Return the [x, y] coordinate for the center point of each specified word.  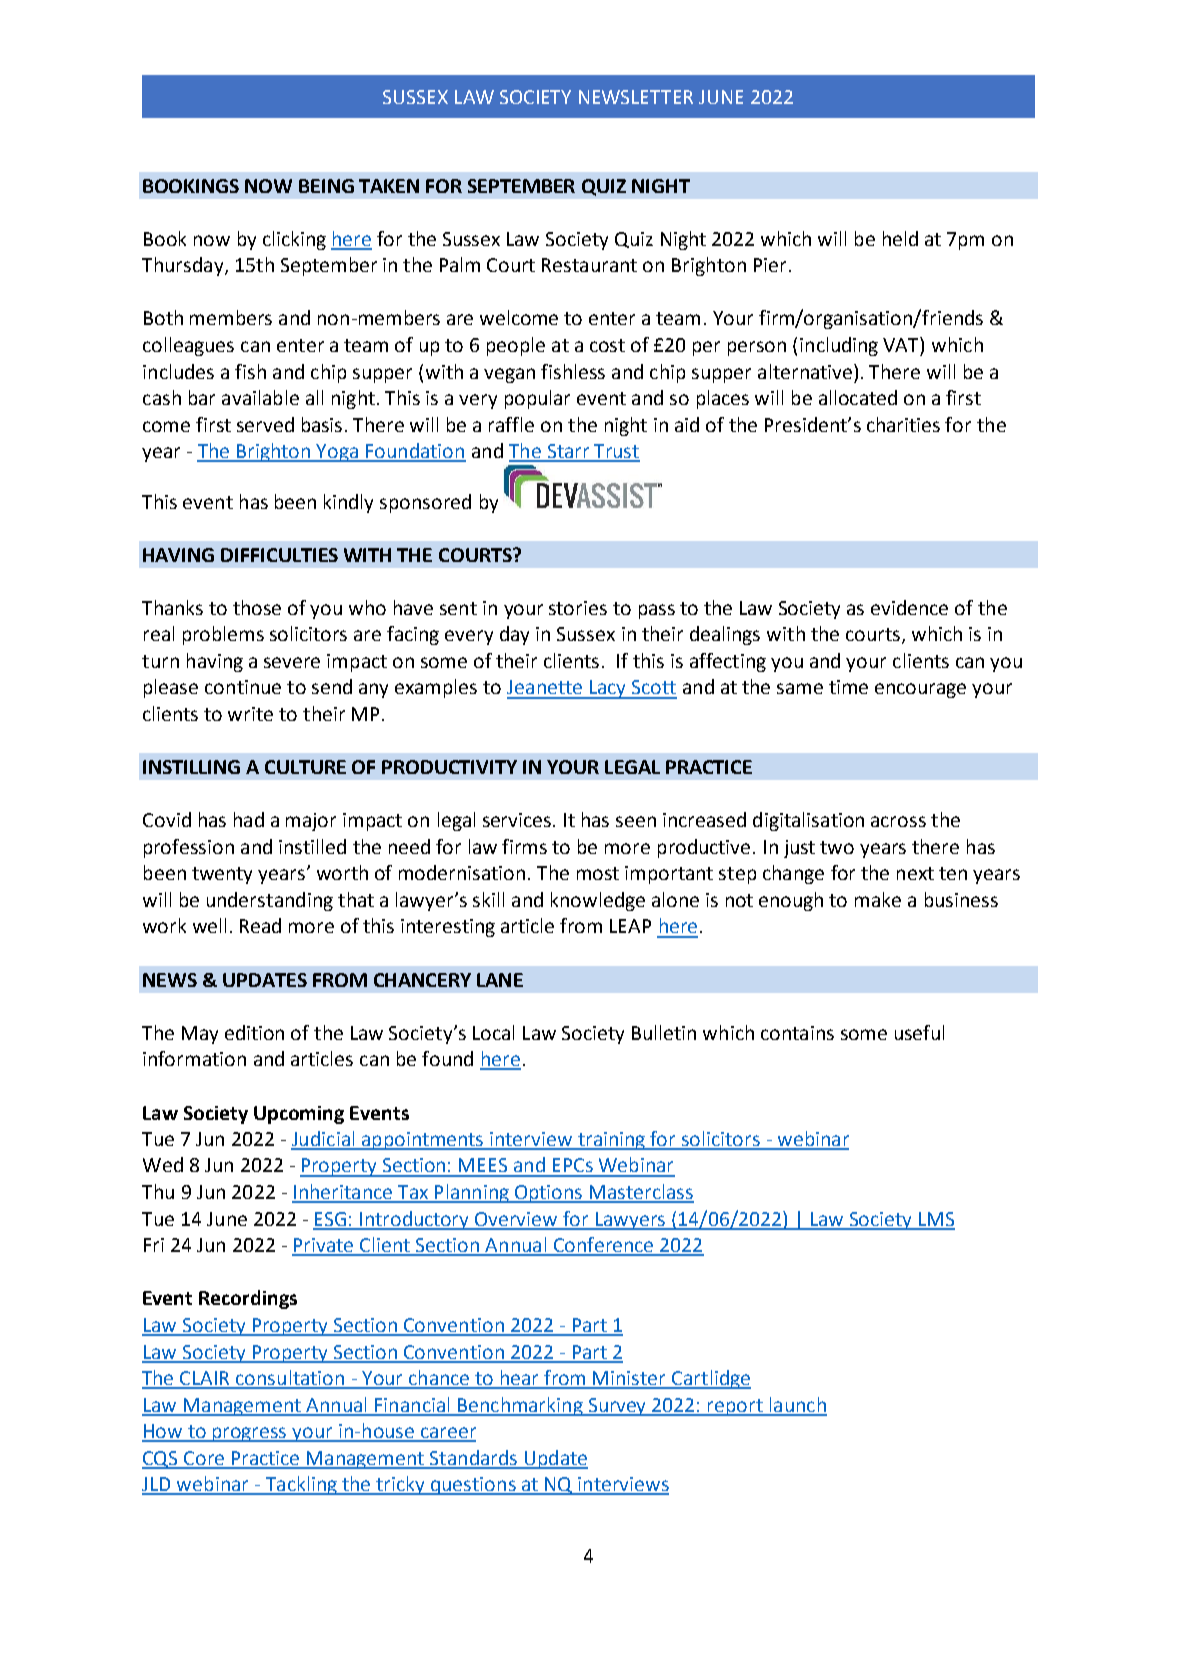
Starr [568, 452]
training [612, 1141]
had [249, 819]
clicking [294, 240]
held [900, 238]
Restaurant [589, 265]
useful [919, 1032]
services [518, 820]
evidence [909, 607]
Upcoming [299, 1115]
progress [250, 1434]
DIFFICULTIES [279, 555]
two [837, 847]
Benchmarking [520, 1406]
